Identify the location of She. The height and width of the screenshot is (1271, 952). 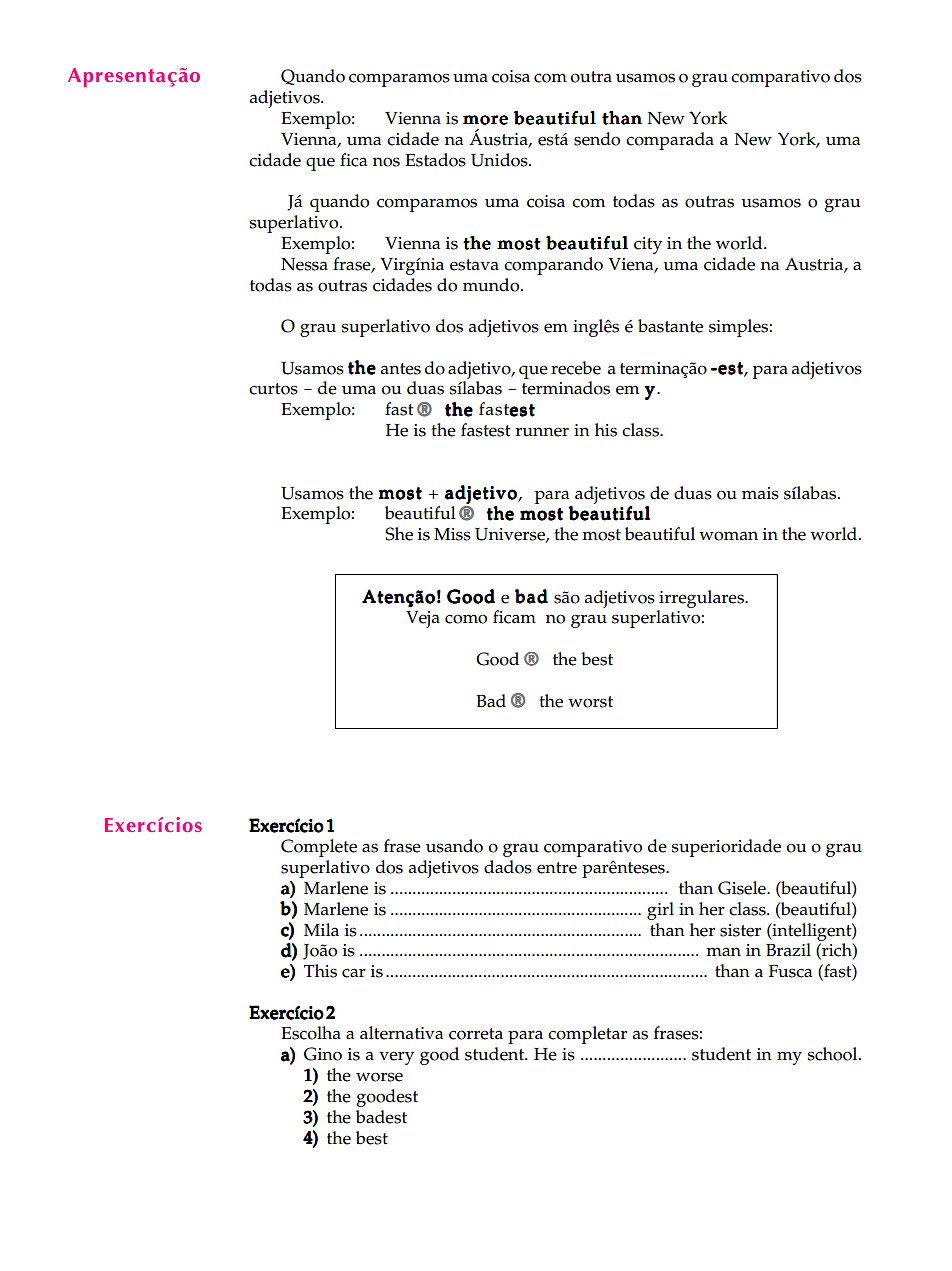
(399, 534).
